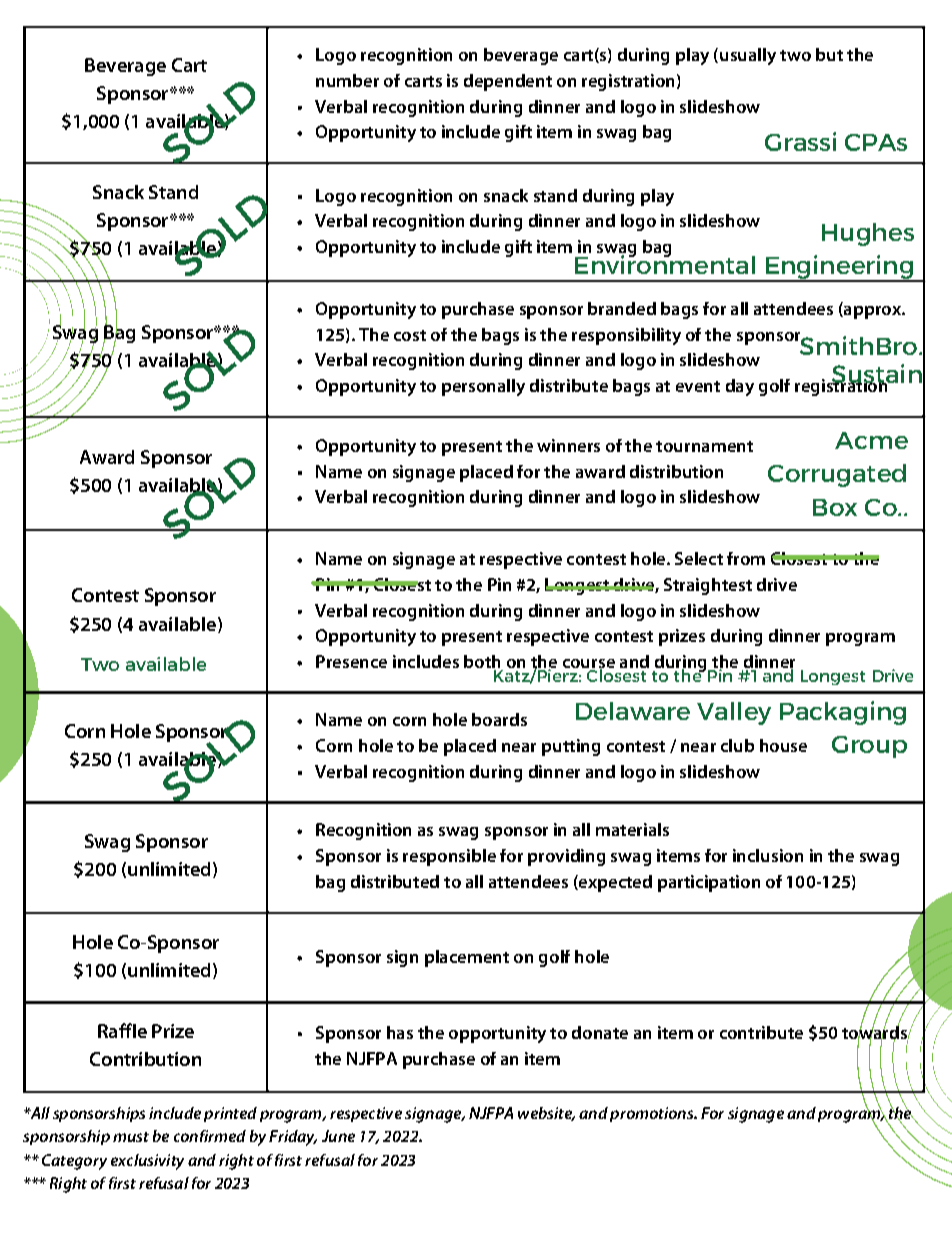  I want to click on dependent, so click(508, 82).
